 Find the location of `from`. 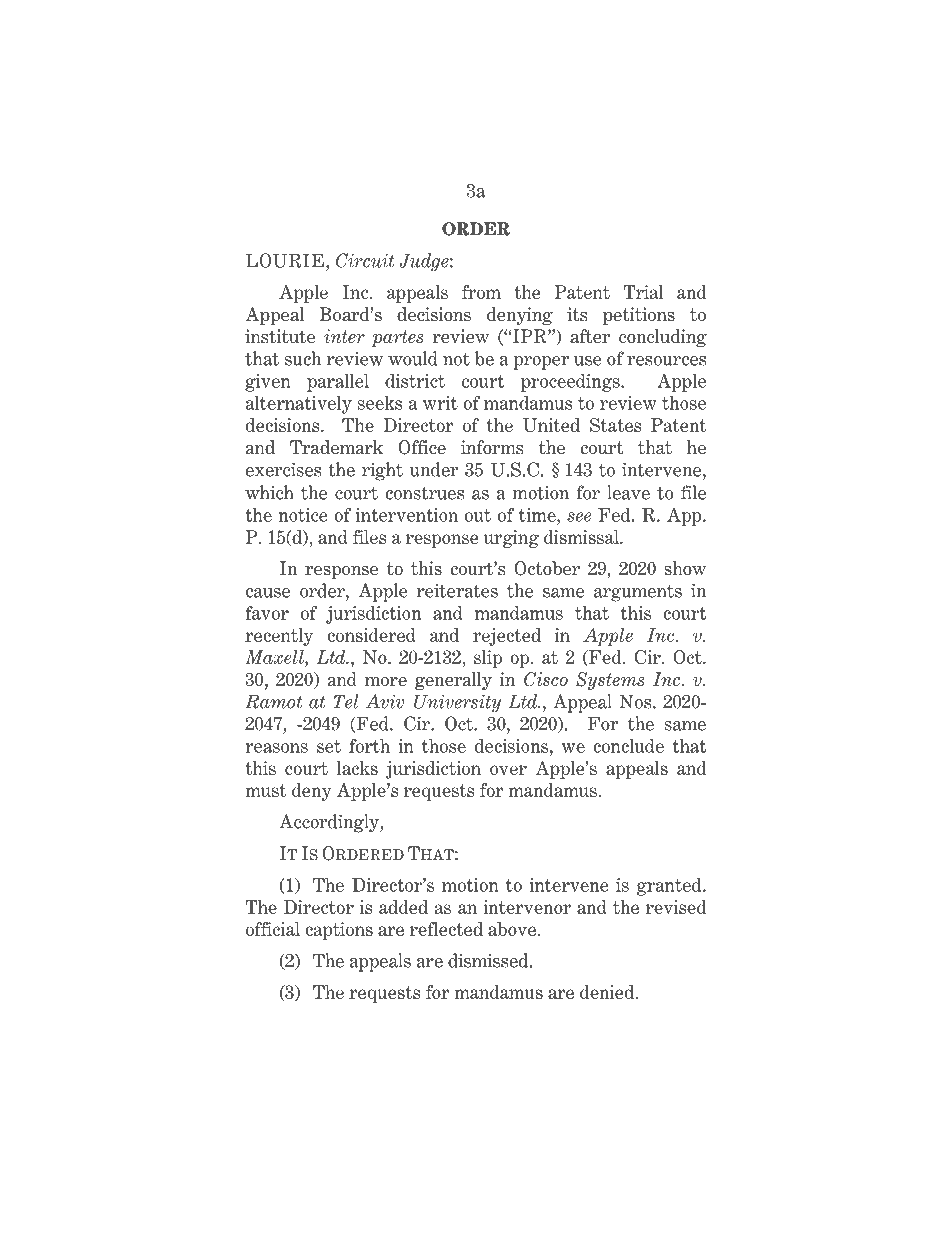

from is located at coordinates (481, 292).
